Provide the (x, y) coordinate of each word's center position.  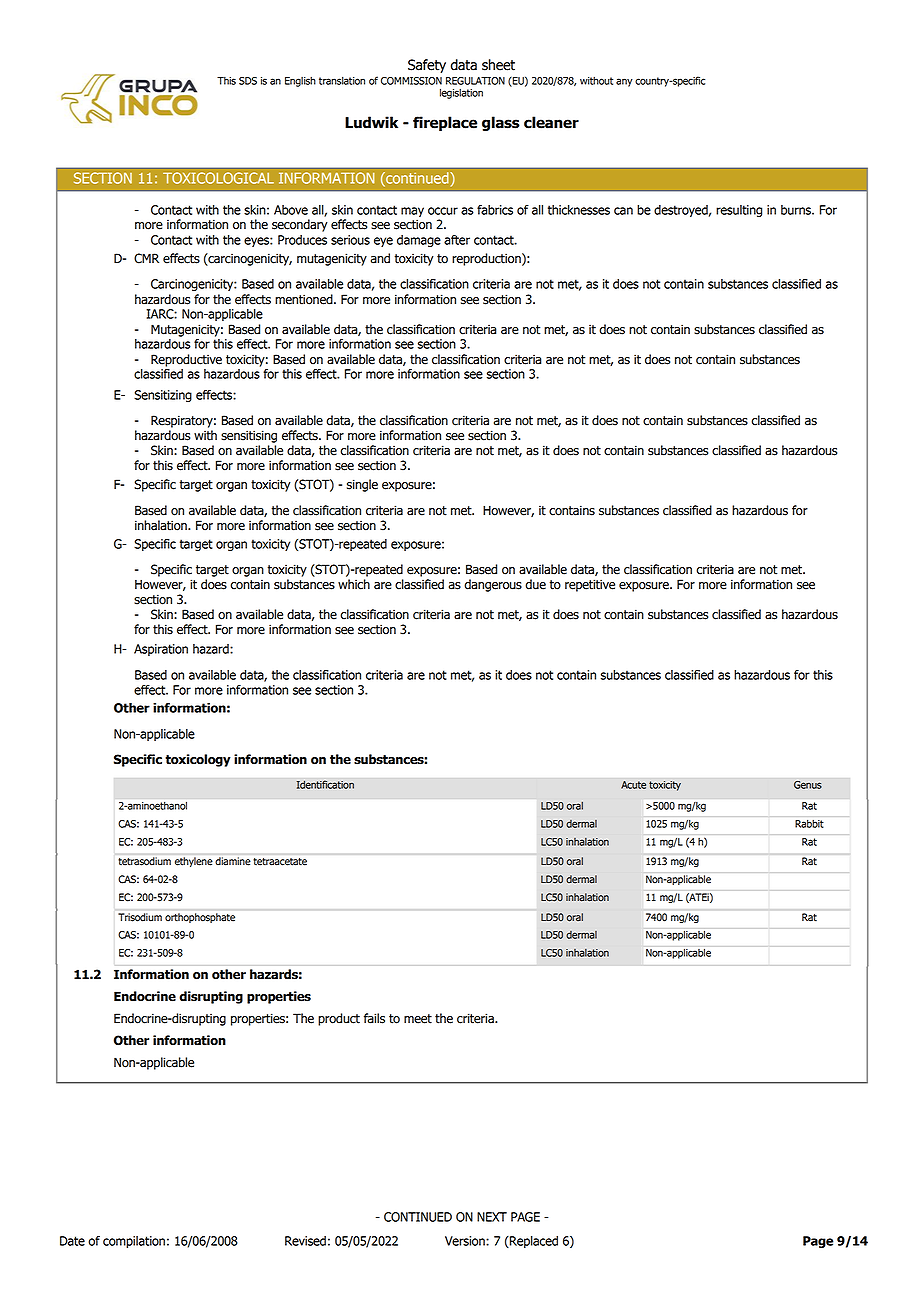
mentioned (305, 299)
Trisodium (140, 917)
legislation (461, 93)
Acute (633, 785)
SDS (248, 81)
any (624, 82)
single (362, 485)
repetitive (590, 585)
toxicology (198, 760)
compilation (134, 1242)
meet (418, 1019)
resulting (739, 211)
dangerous (493, 585)
